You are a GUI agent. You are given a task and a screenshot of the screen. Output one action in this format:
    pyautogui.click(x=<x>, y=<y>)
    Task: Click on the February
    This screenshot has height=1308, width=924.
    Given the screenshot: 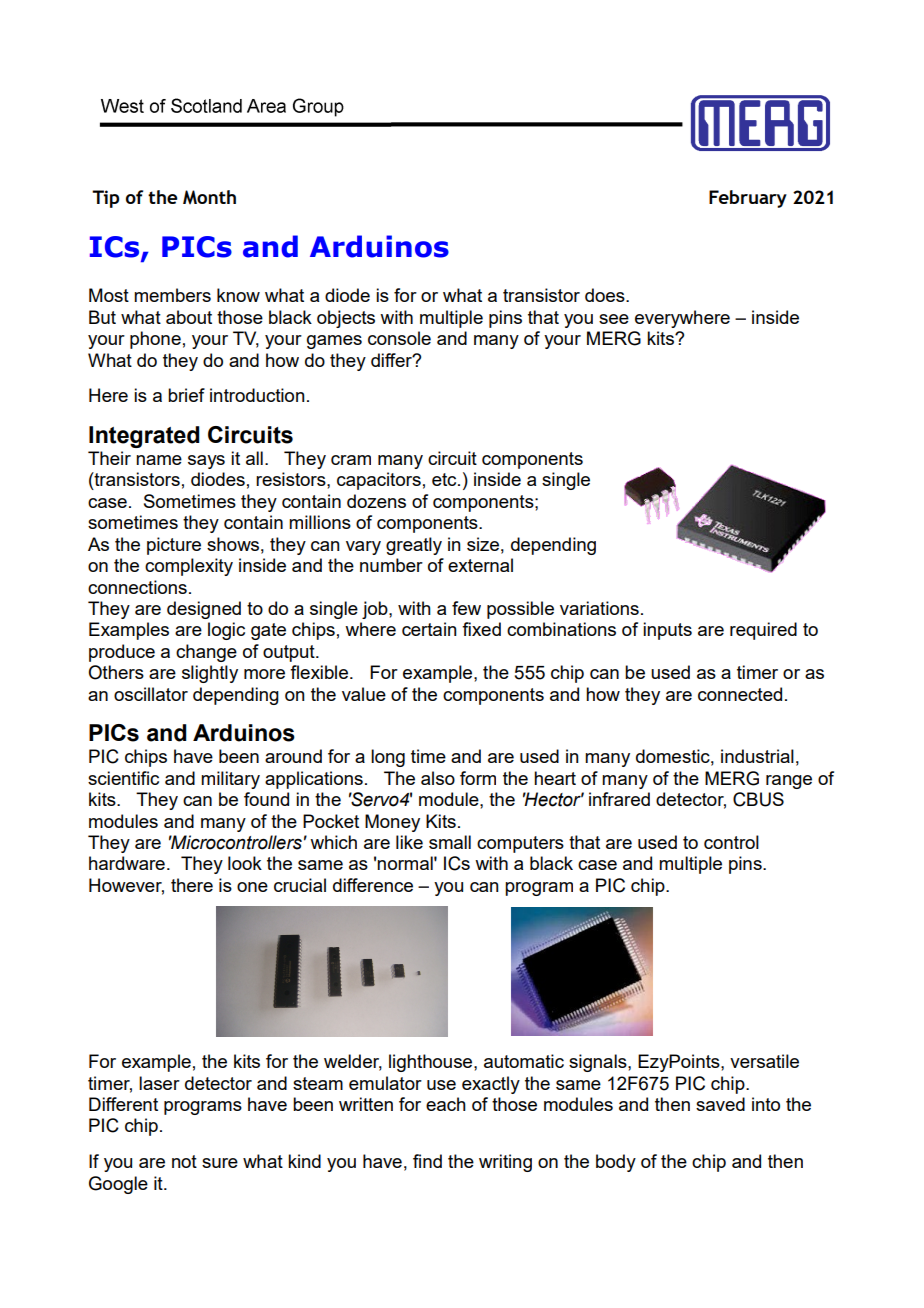 What is the action you would take?
    pyautogui.click(x=748, y=199)
